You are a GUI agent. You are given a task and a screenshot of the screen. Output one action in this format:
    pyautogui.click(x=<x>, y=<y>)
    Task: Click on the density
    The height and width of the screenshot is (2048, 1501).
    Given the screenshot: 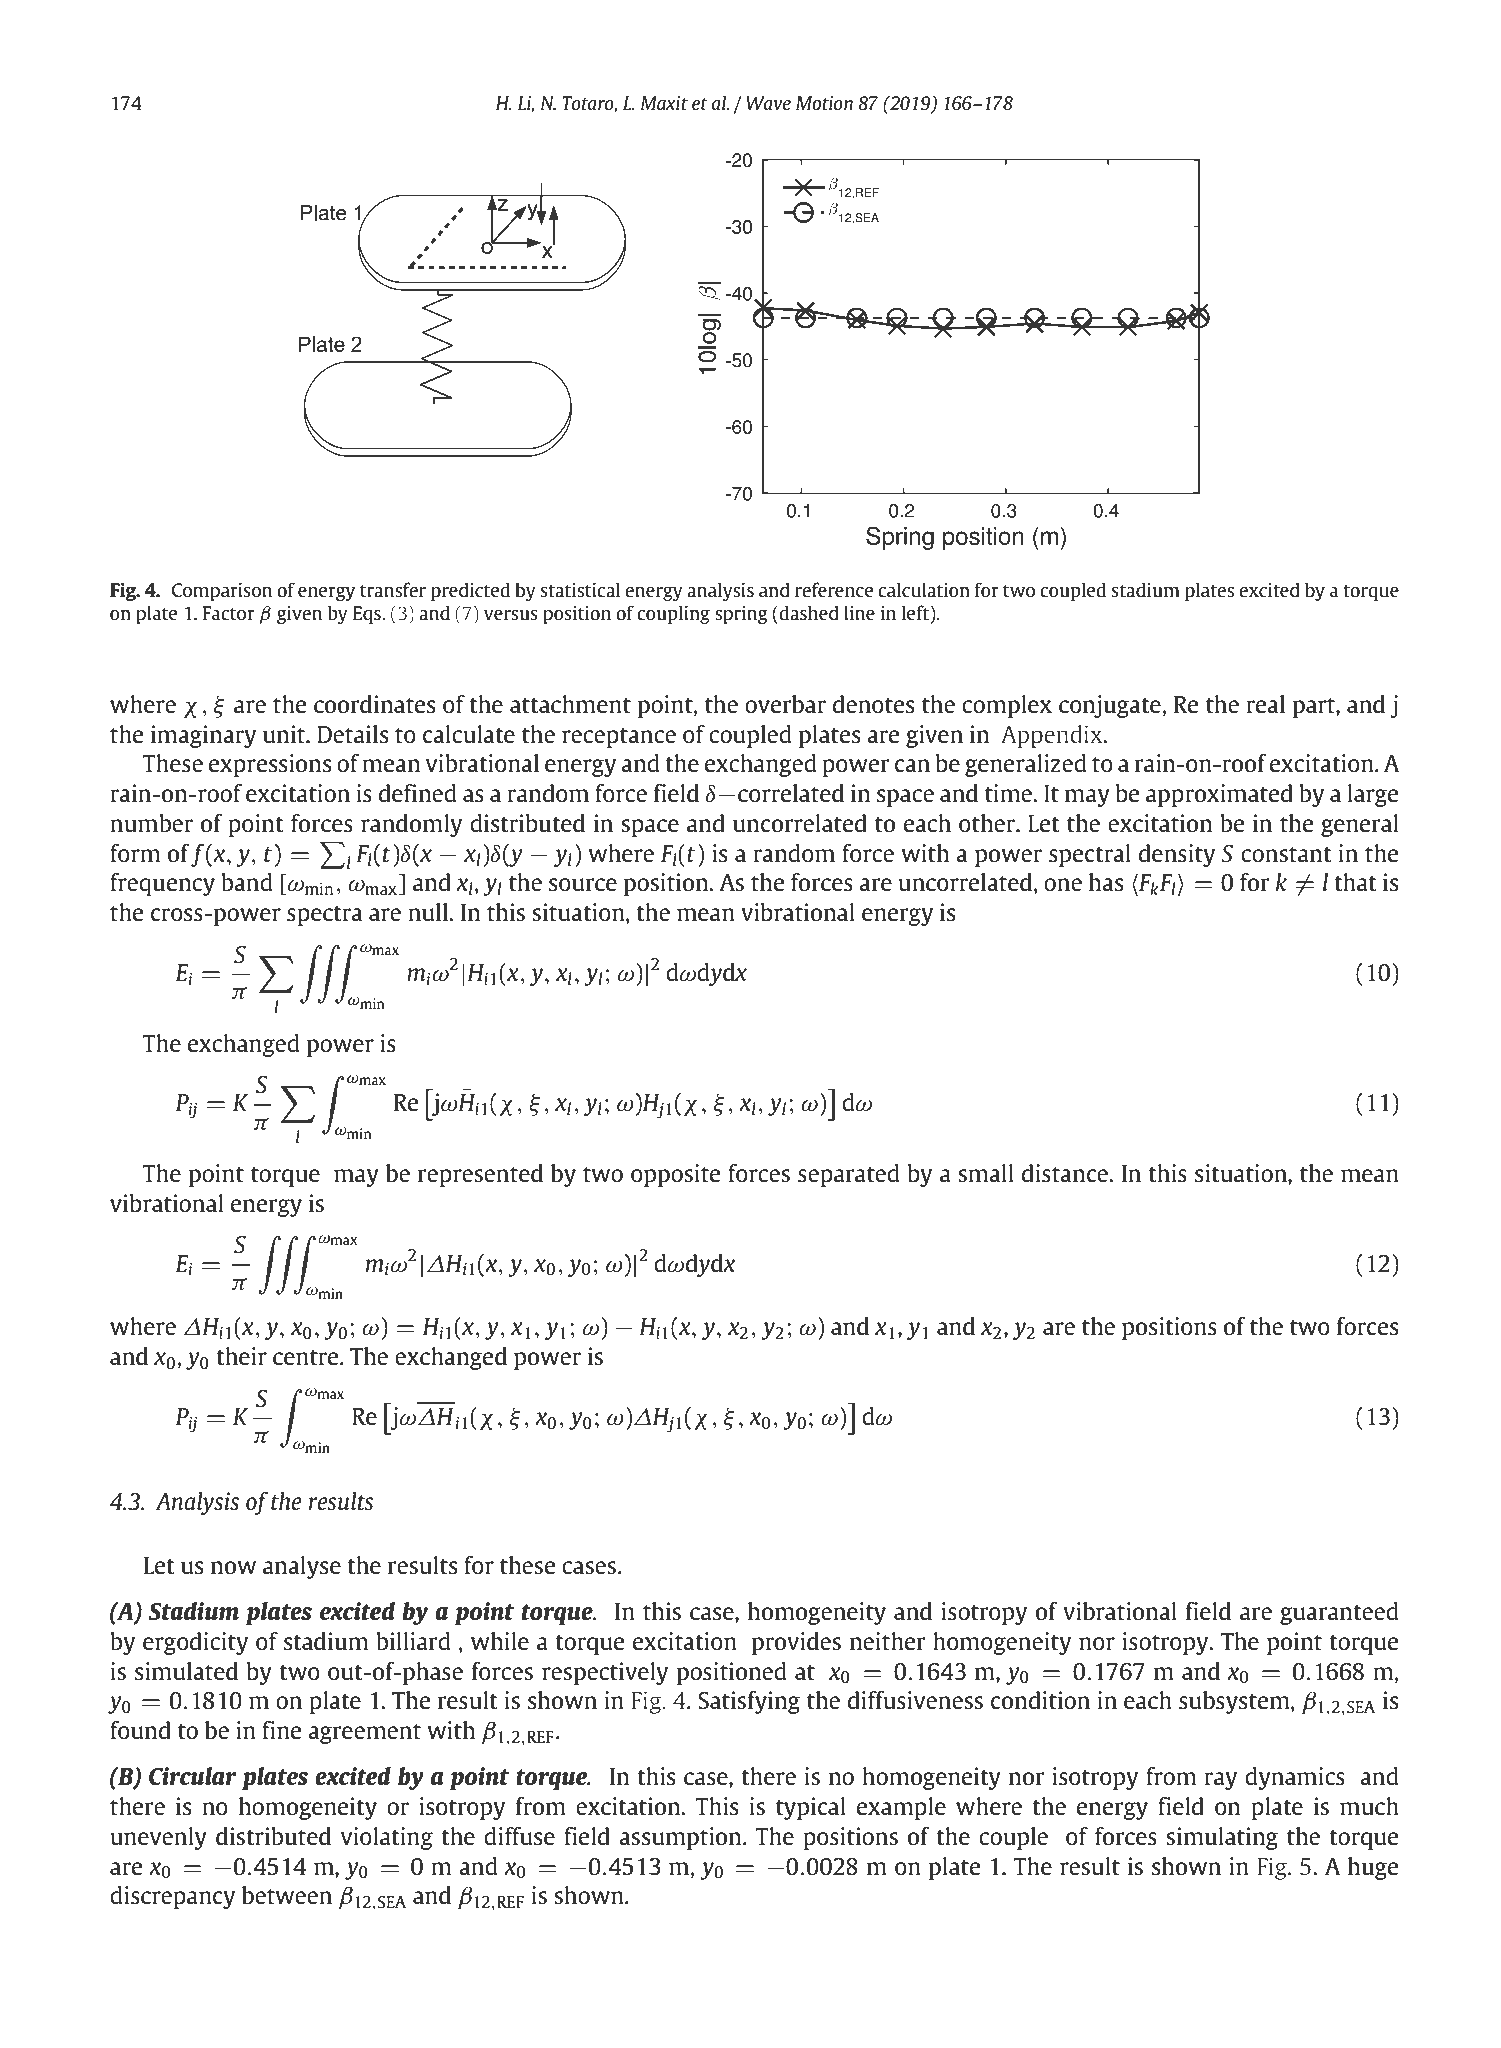 What is the action you would take?
    pyautogui.click(x=1177, y=855)
